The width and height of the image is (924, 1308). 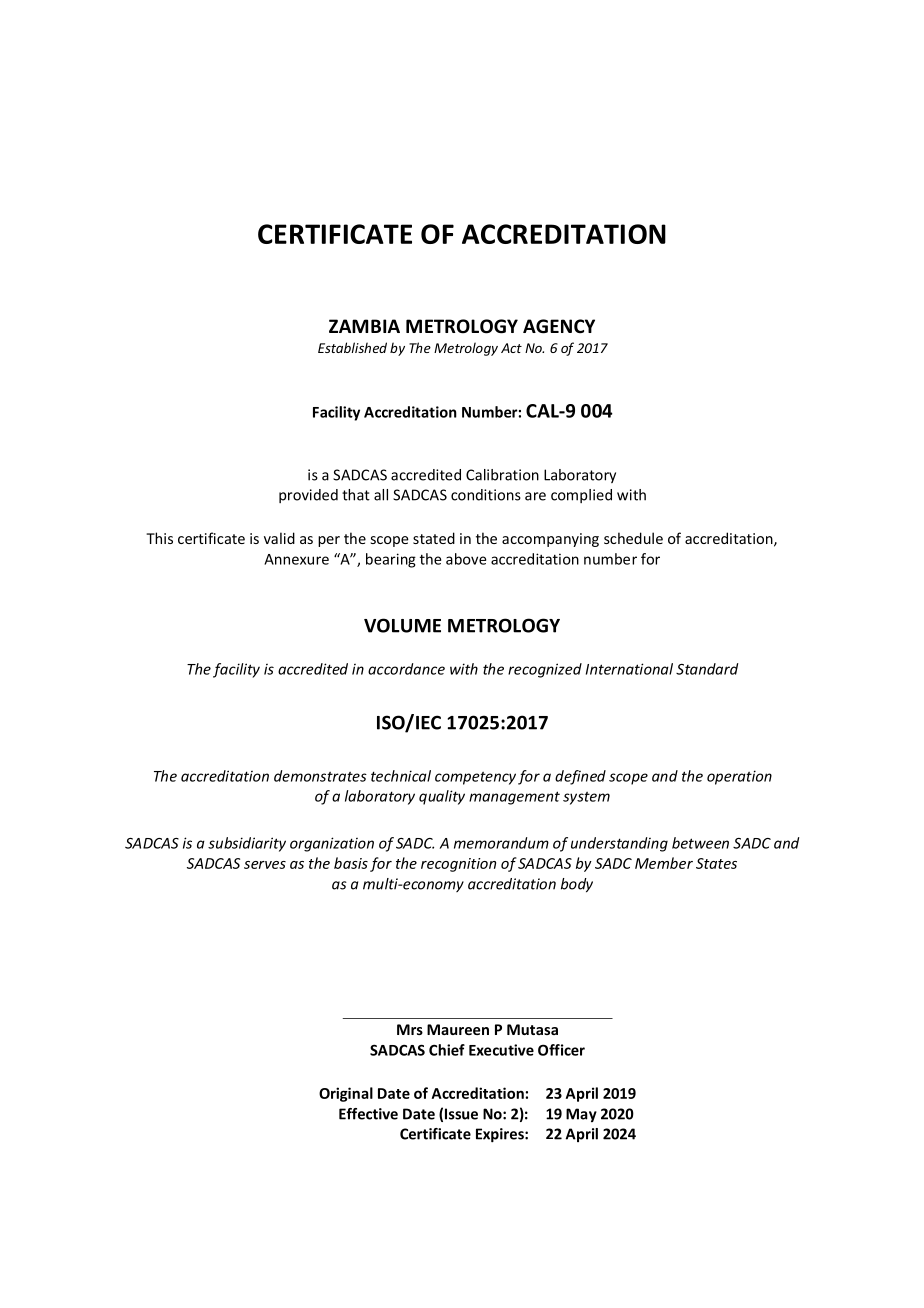 What do you see at coordinates (511, 348) in the image?
I see `Act` at bounding box center [511, 348].
